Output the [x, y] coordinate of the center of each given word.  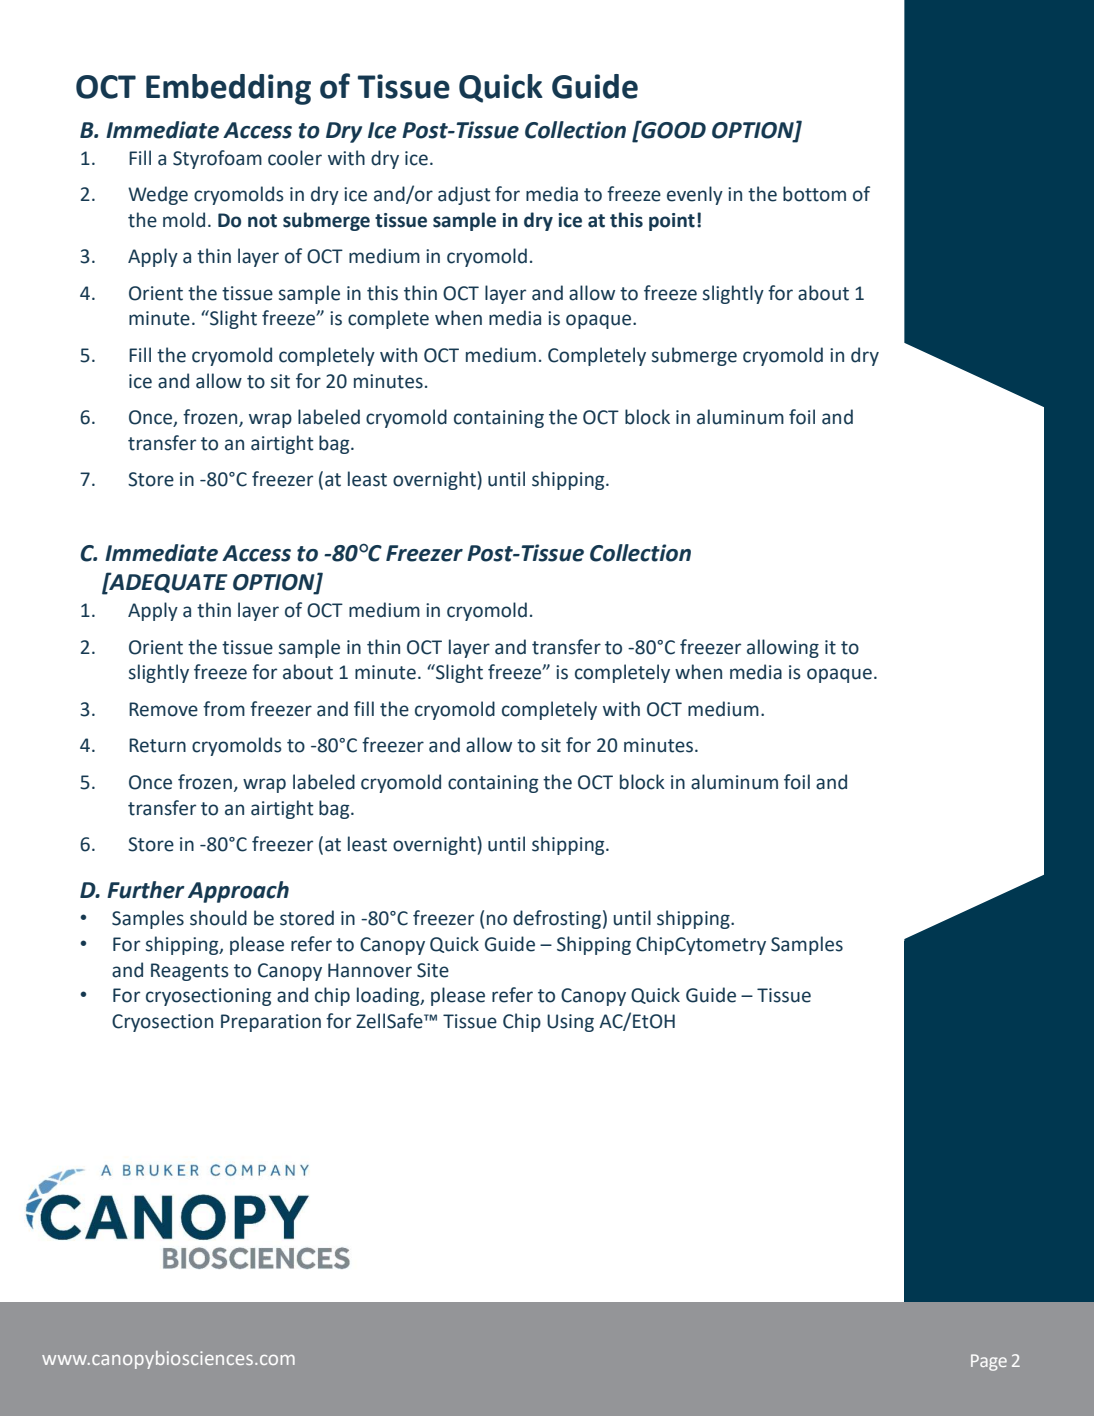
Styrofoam [217, 159]
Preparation [271, 1023]
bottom [814, 194]
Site [433, 970]
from [224, 709]
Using [570, 1023]
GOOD [672, 129]
